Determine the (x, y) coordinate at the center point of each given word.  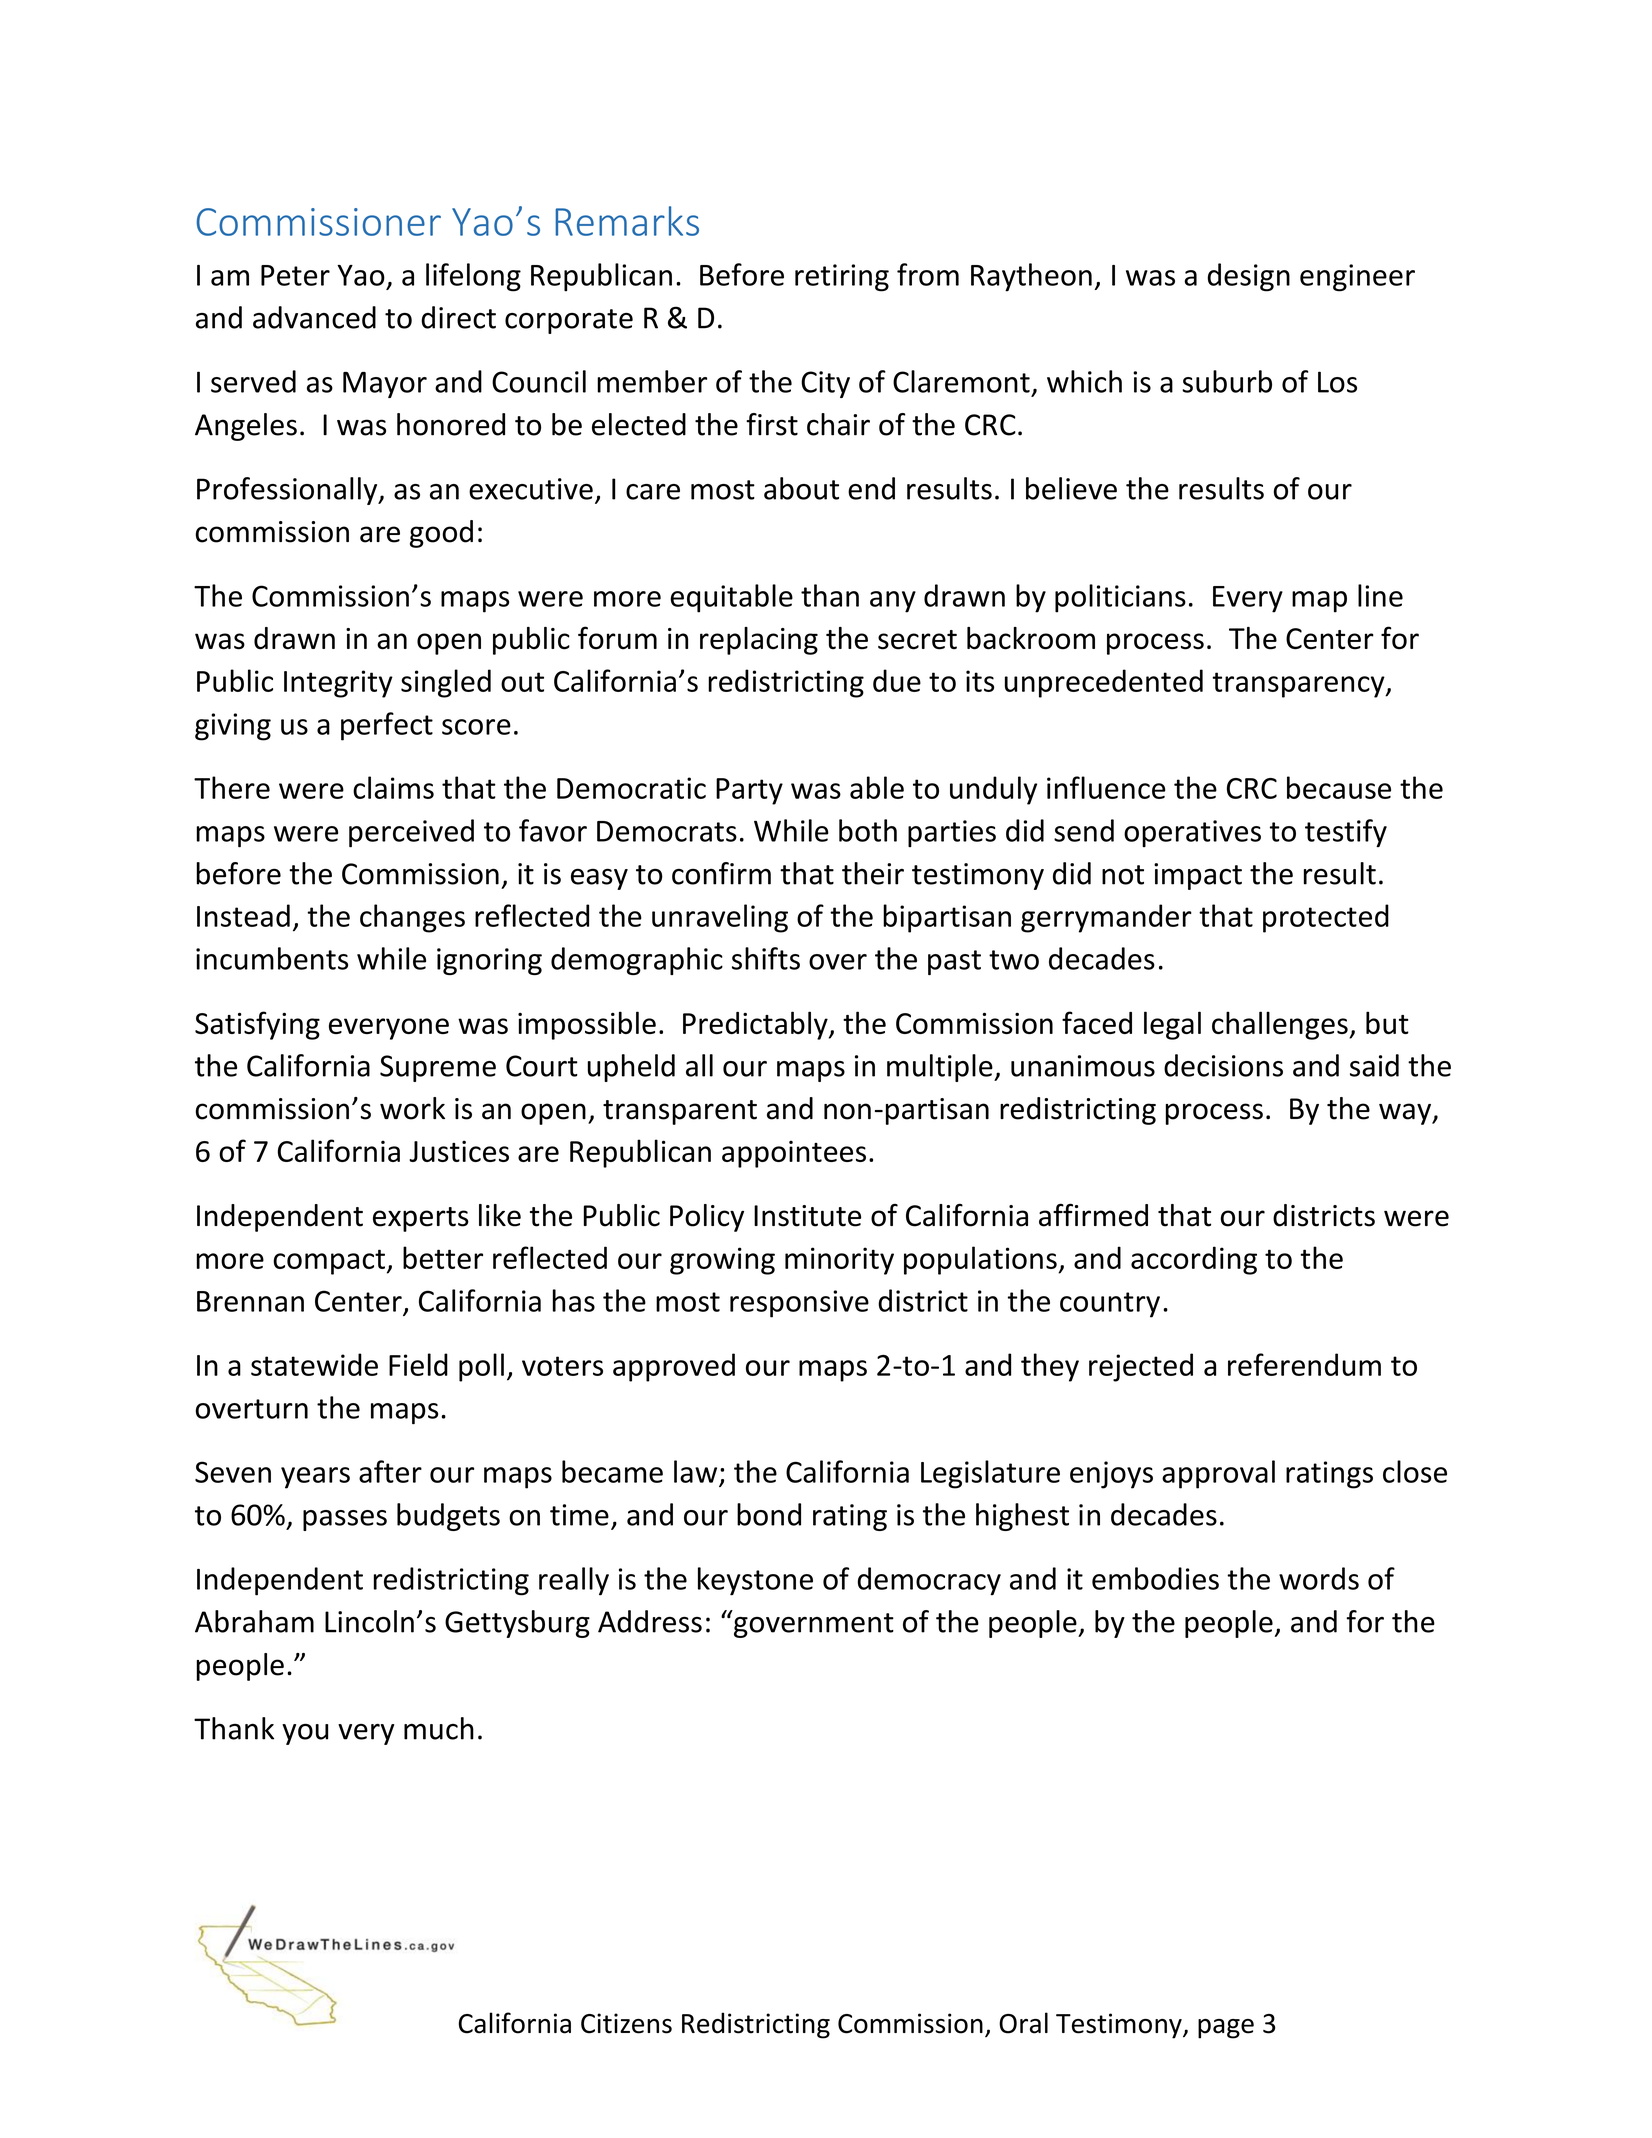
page (1226, 2029)
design (1249, 277)
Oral (1023, 2023)
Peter (295, 275)
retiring (842, 278)
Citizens (626, 2023)
